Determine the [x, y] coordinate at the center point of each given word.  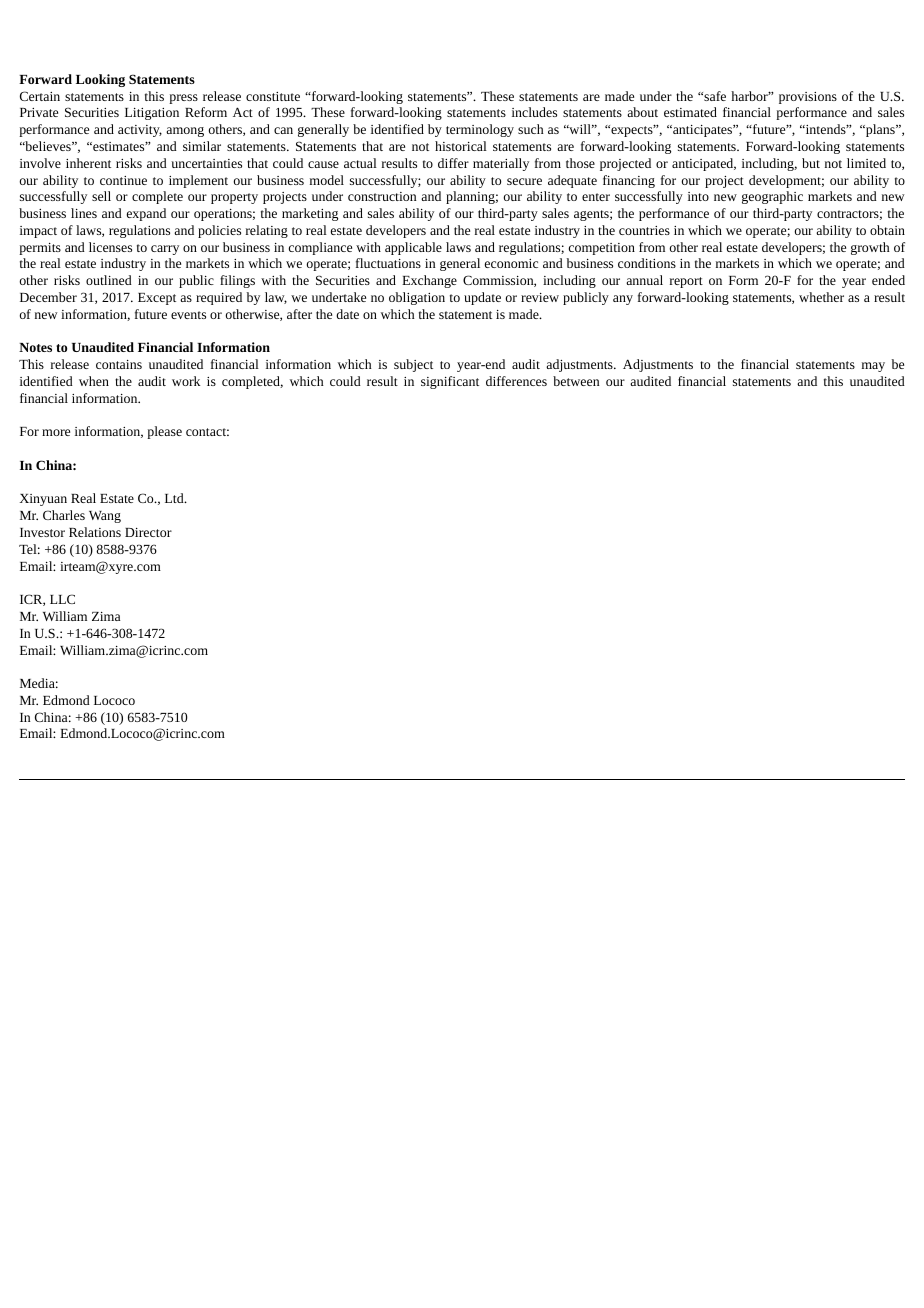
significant [450, 382]
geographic [772, 197]
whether [821, 297]
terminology [480, 130]
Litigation [152, 114]
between [576, 381]
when [94, 381]
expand [146, 214]
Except [157, 299]
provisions [808, 98]
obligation [417, 298]
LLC [62, 599]
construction [382, 196]
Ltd [175, 498]
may [873, 367]
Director [148, 532]
